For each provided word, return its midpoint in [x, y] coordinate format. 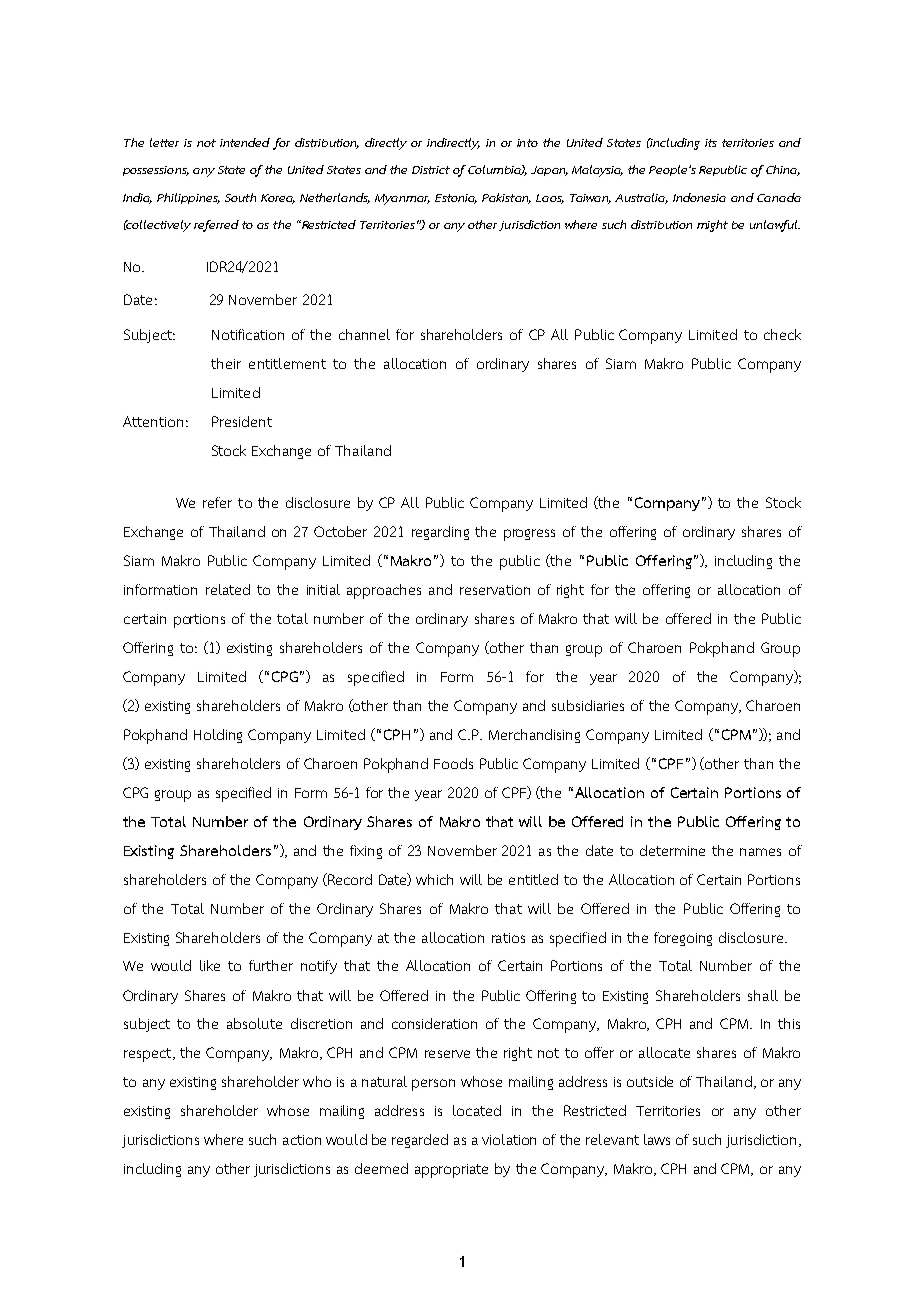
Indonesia [699, 197]
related [228, 589]
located [477, 1110]
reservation [495, 590]
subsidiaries [588, 705]
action [302, 1140]
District [431, 170]
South [240, 197]
